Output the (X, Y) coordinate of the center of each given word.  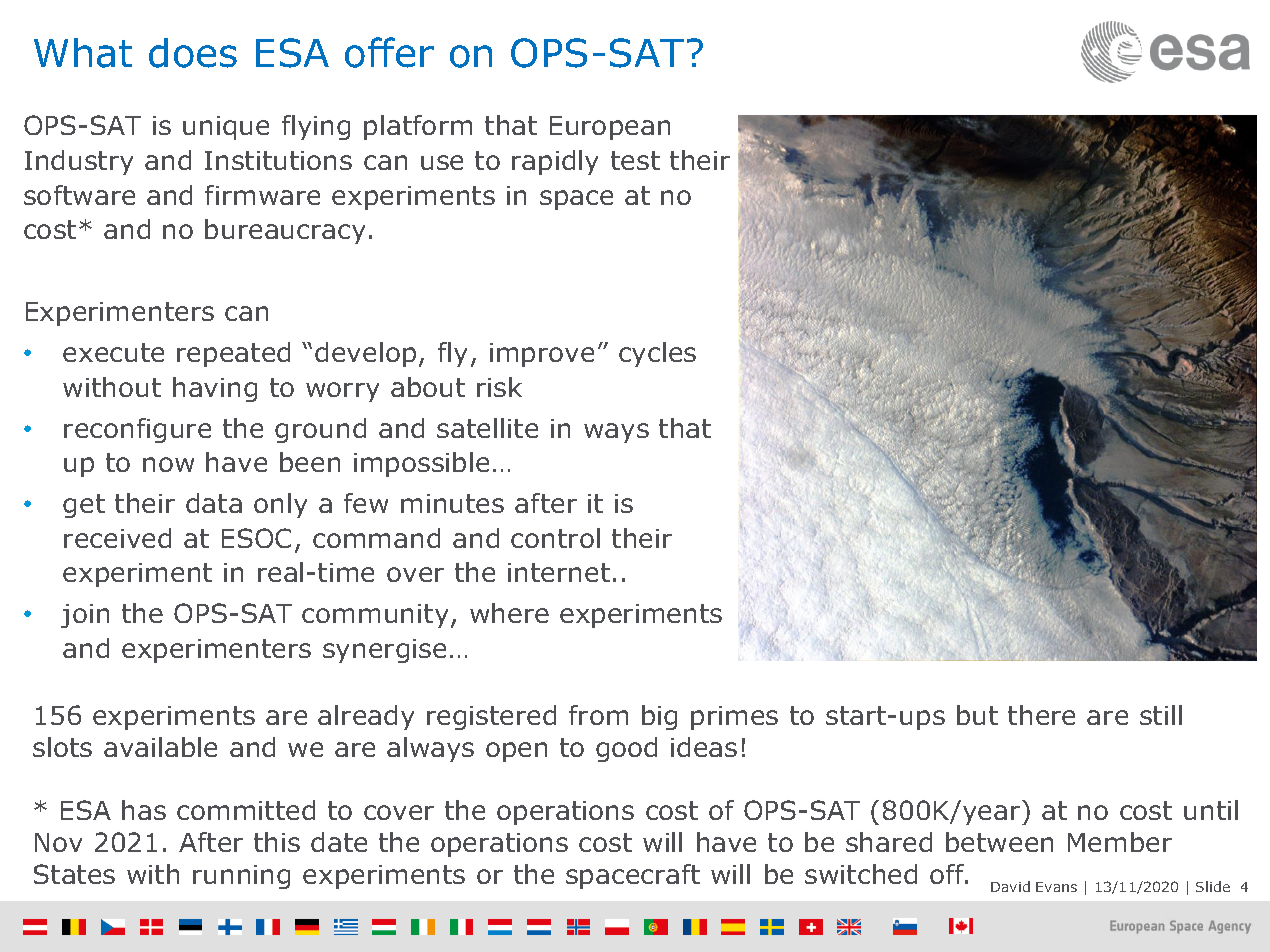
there (1041, 715)
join (85, 616)
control (555, 538)
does (193, 53)
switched (861, 874)
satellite (487, 428)
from (598, 715)
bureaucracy (285, 231)
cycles (657, 354)
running (241, 877)
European (610, 128)
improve (542, 355)
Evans (1056, 887)
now (168, 464)
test (635, 160)
